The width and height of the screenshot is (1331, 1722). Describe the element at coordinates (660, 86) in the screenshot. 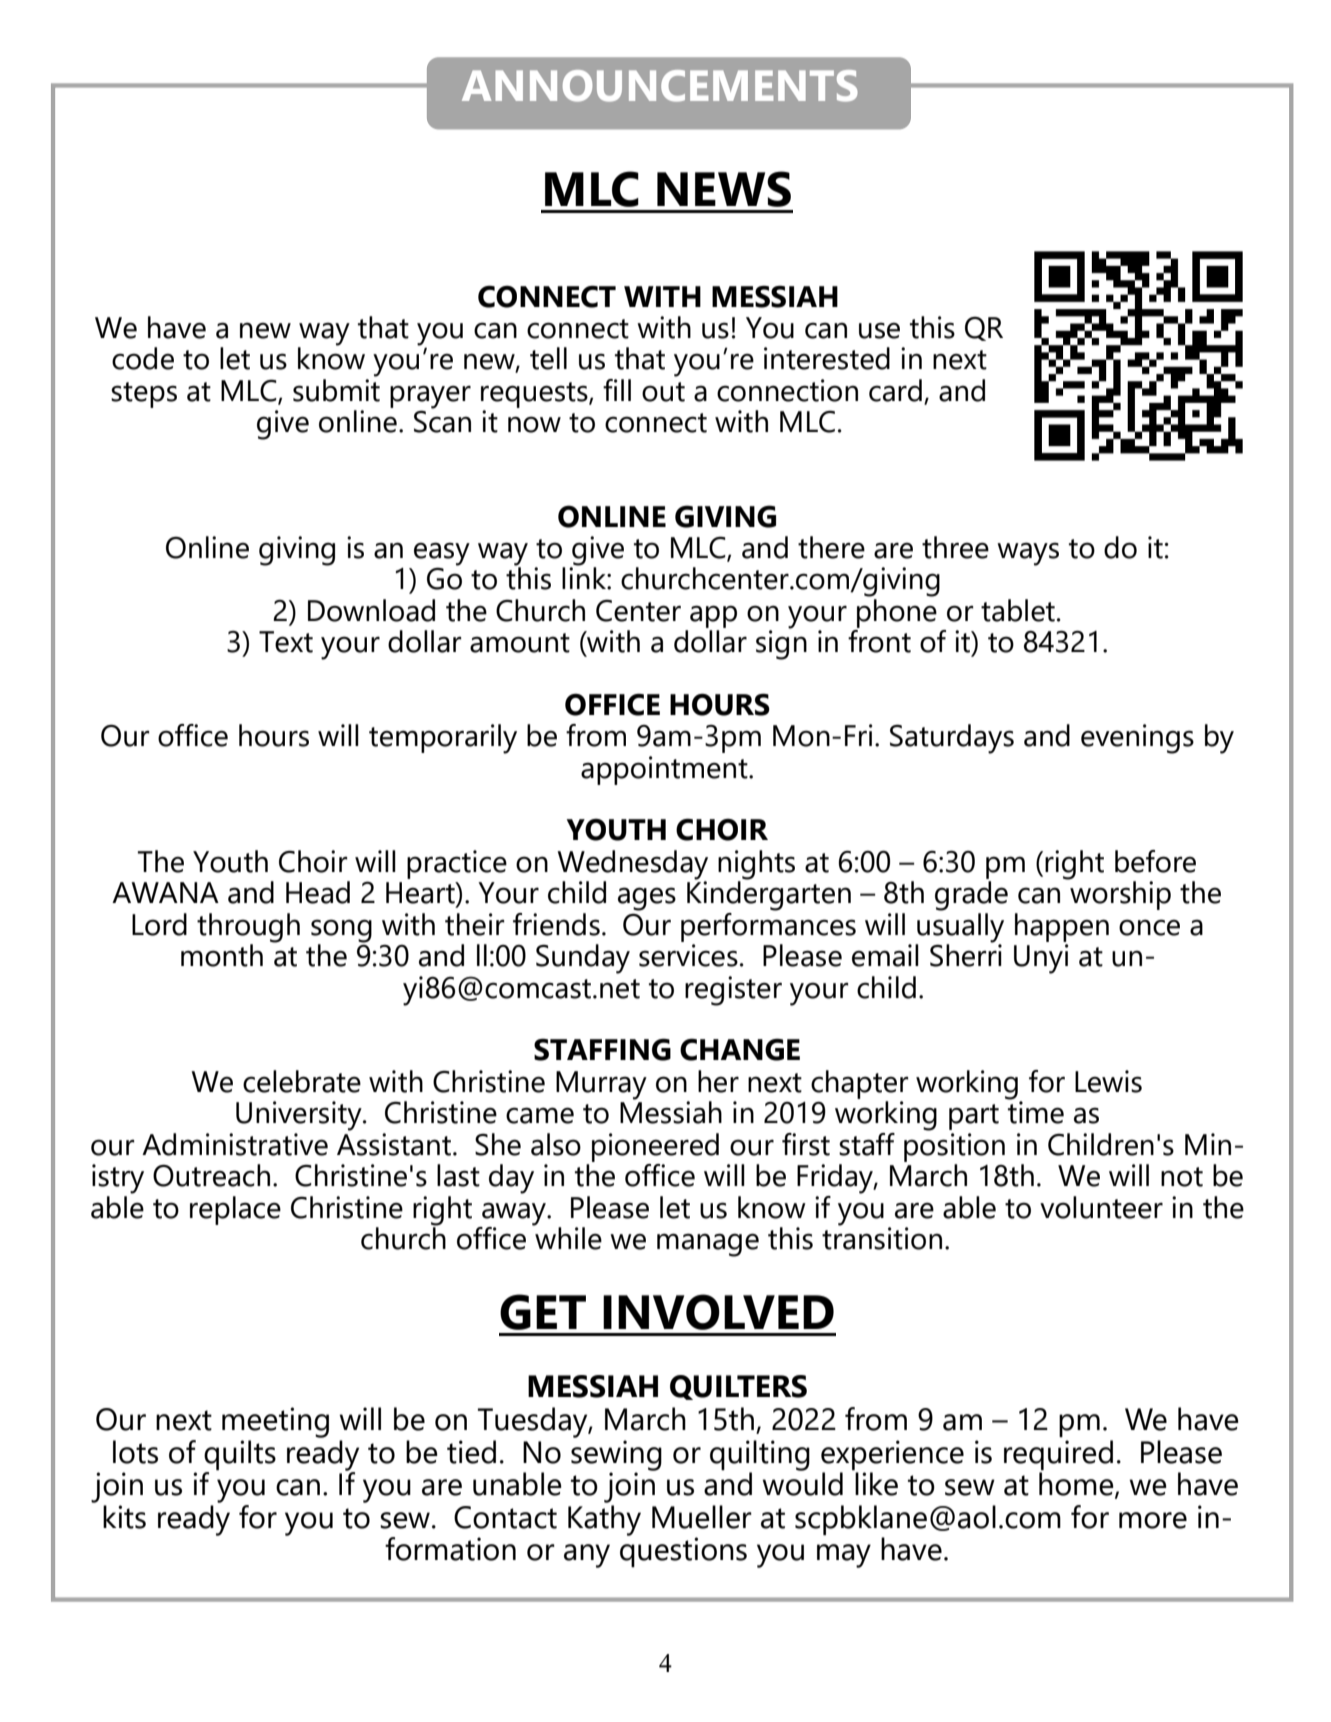

I see `ANNOUNCEMENTS` at that location.
